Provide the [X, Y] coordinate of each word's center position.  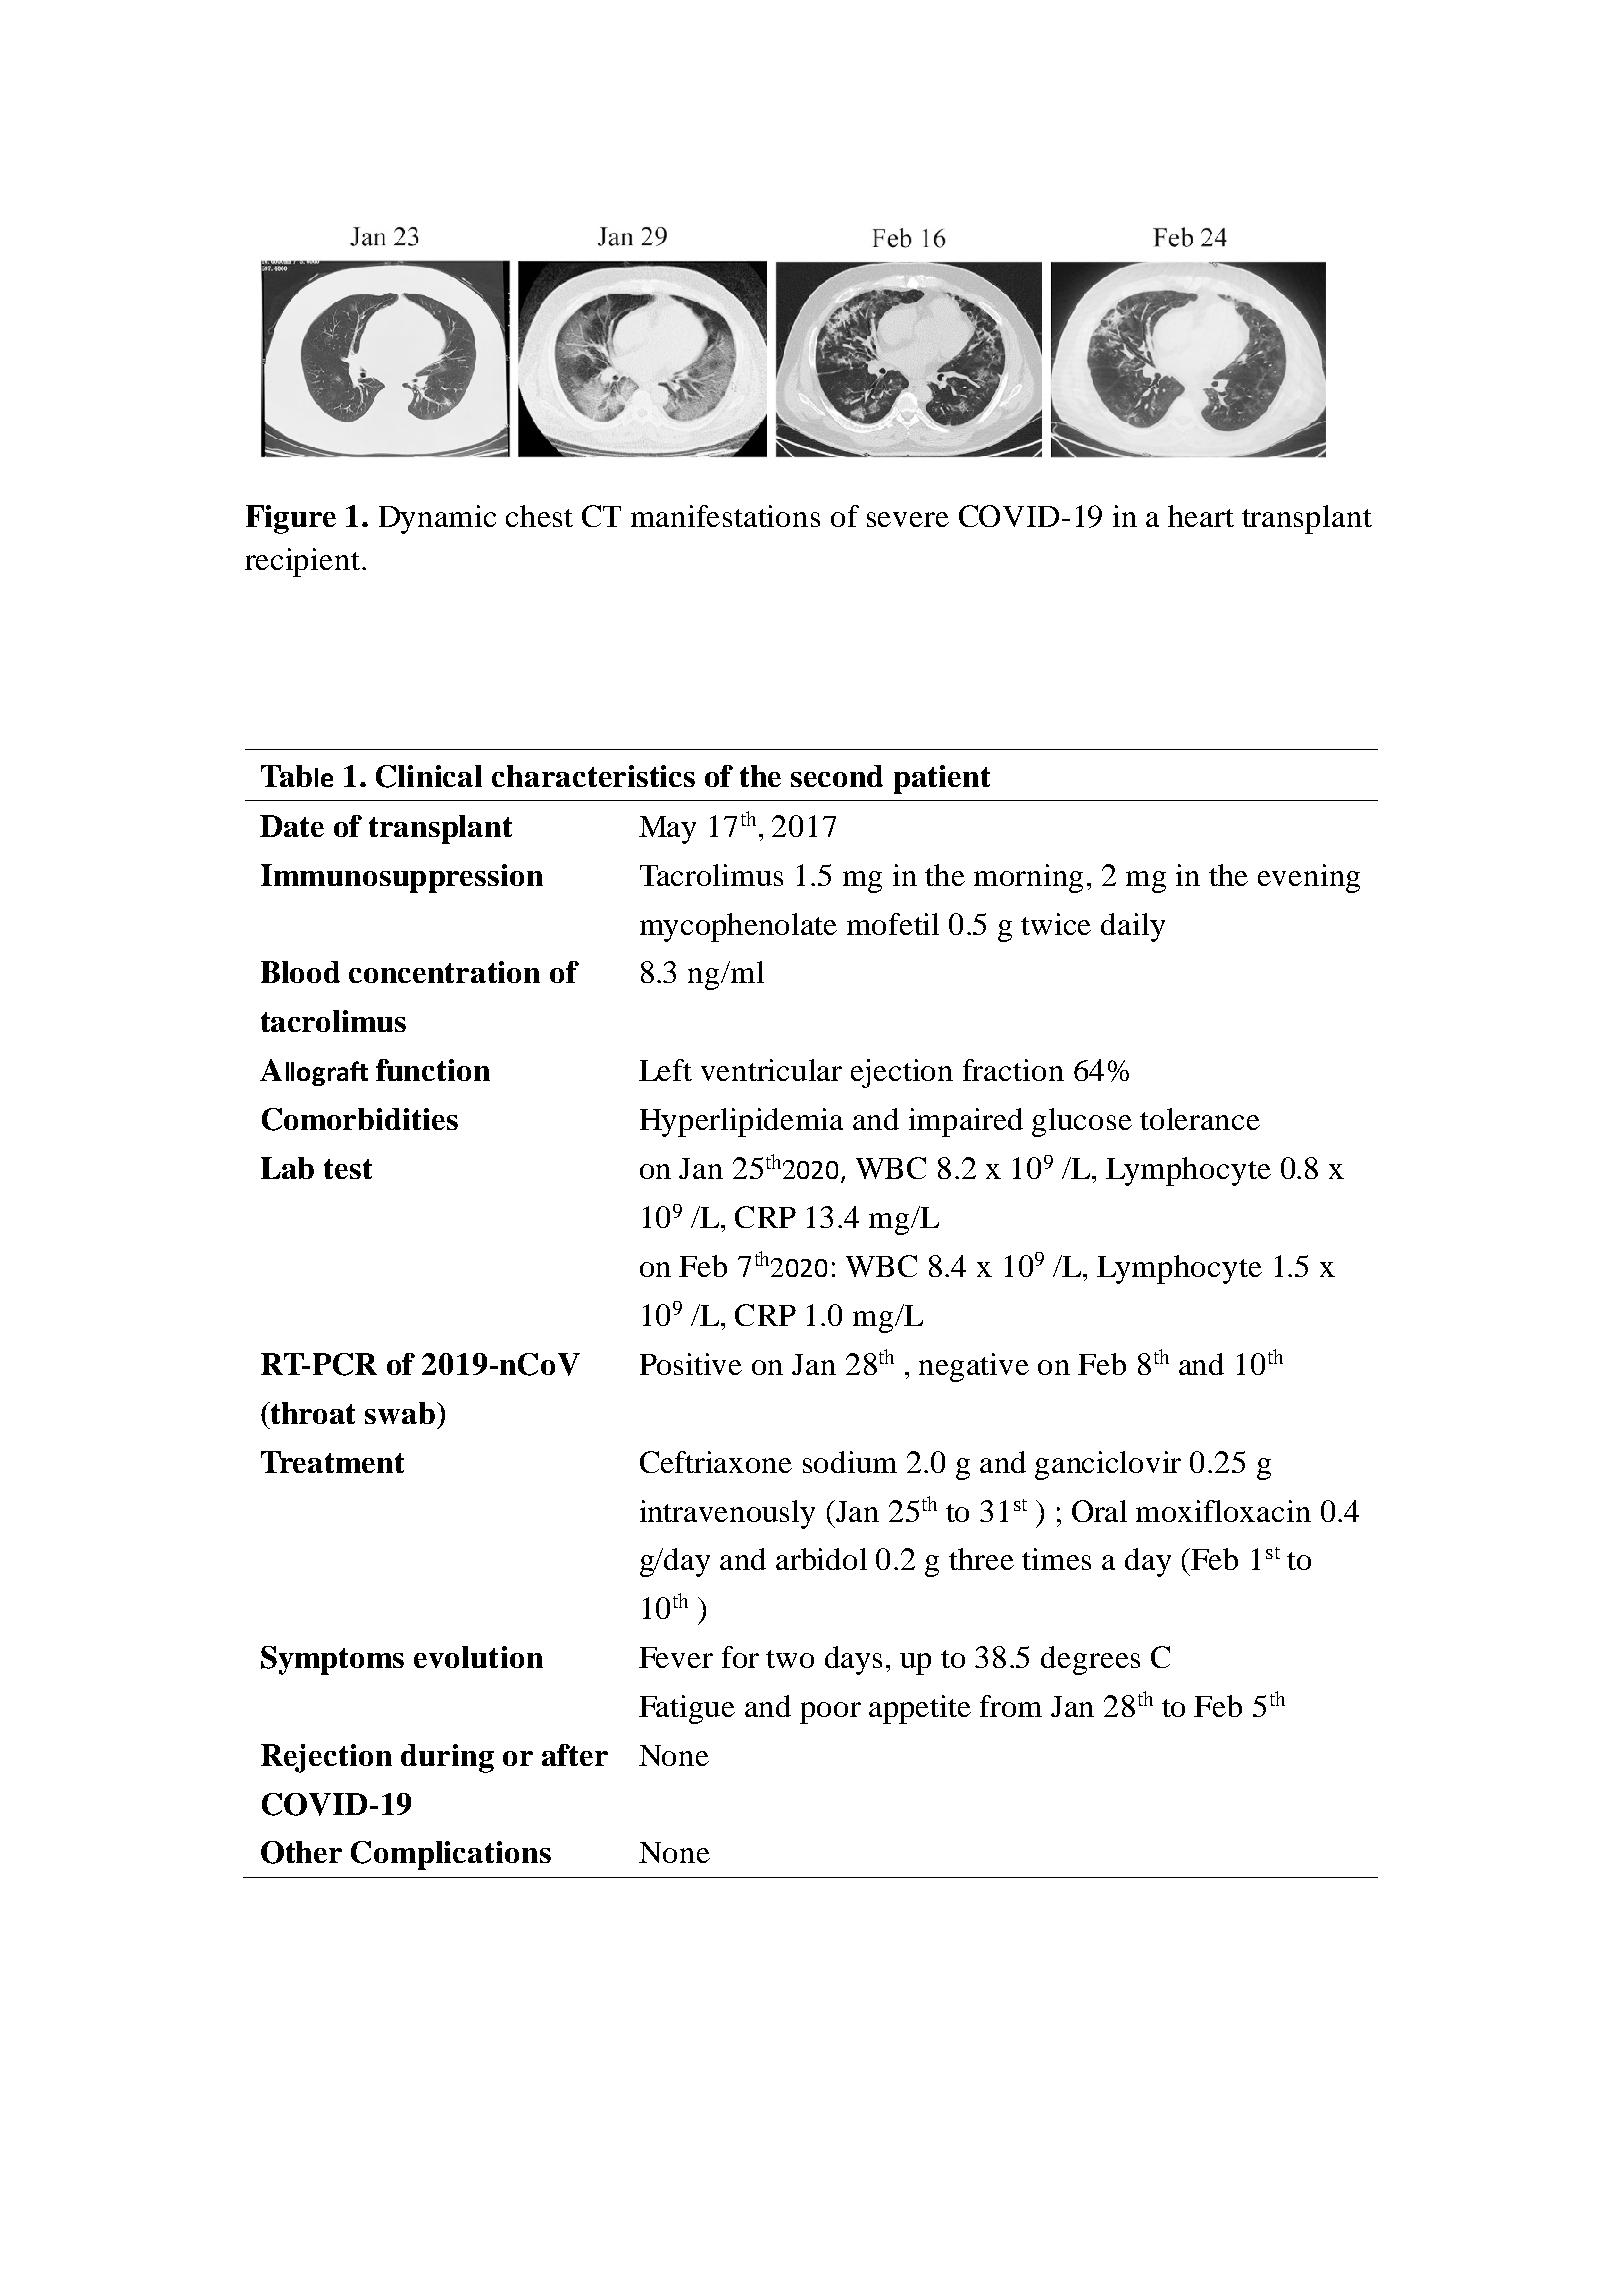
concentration [444, 972]
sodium [850, 1462]
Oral [1099, 1511]
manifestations [725, 516]
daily [1133, 927]
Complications [451, 1855]
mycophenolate [738, 927]
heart [1201, 516]
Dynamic [437, 519]
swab [400, 1413]
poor [830, 1713]
